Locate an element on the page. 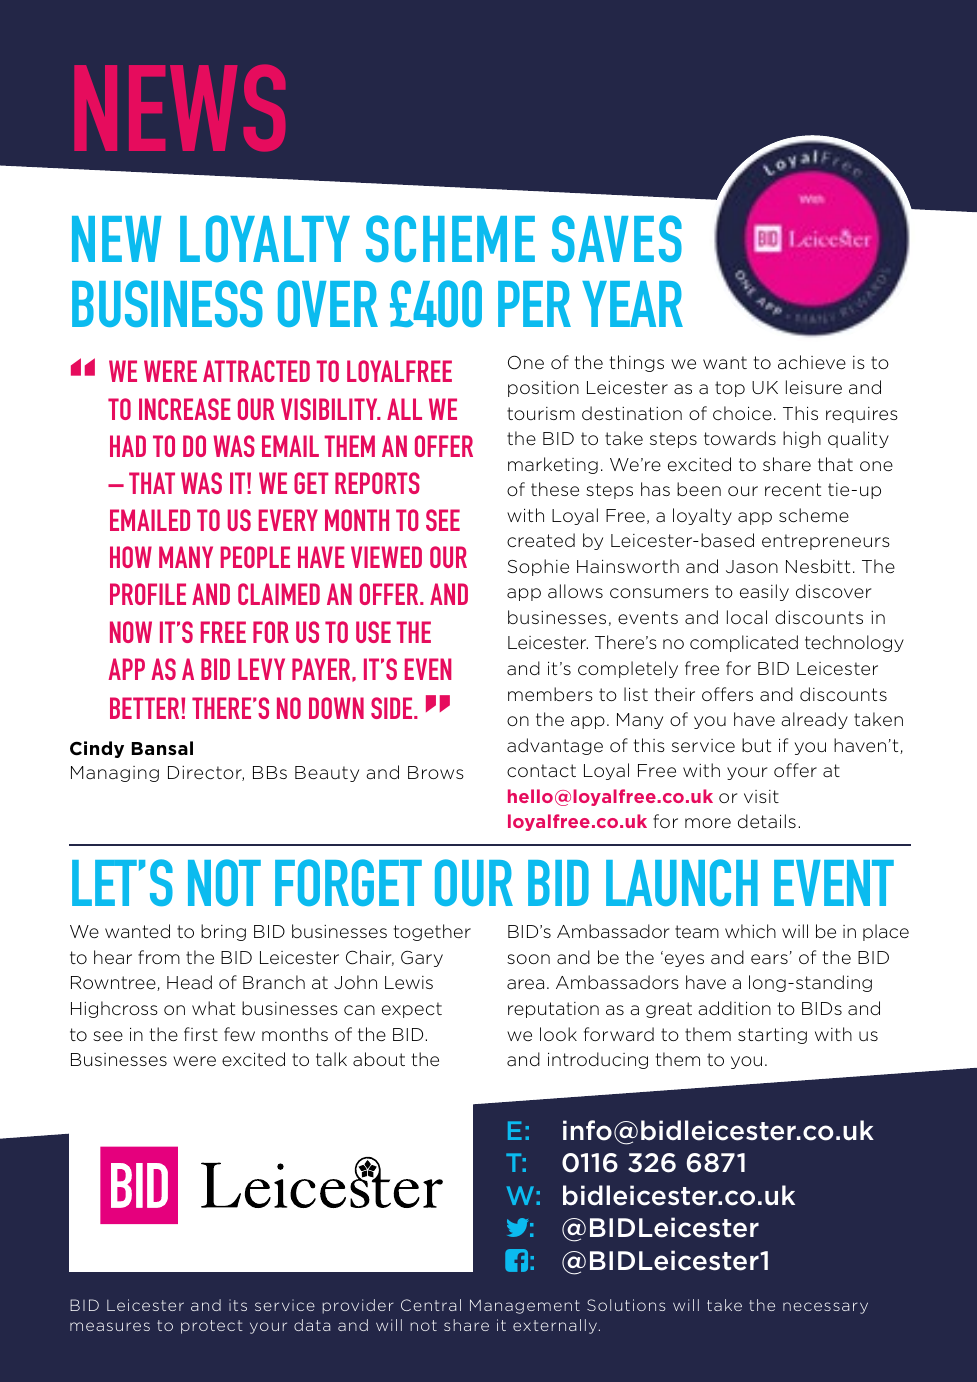 This image has height=1382, width=977. SAVES is located at coordinates (617, 238).
